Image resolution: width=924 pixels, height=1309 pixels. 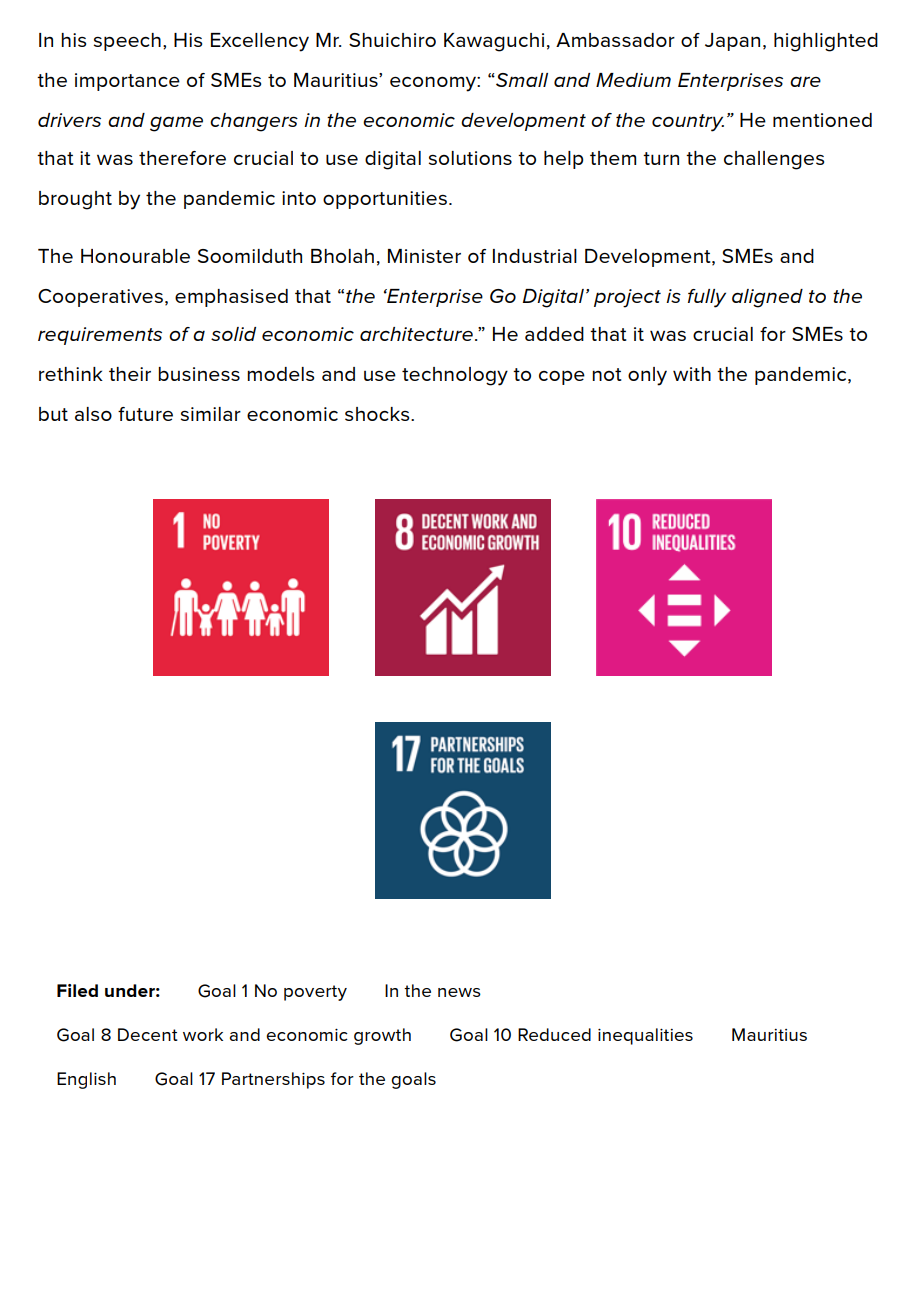 I want to click on inequalities, so click(x=645, y=1036).
